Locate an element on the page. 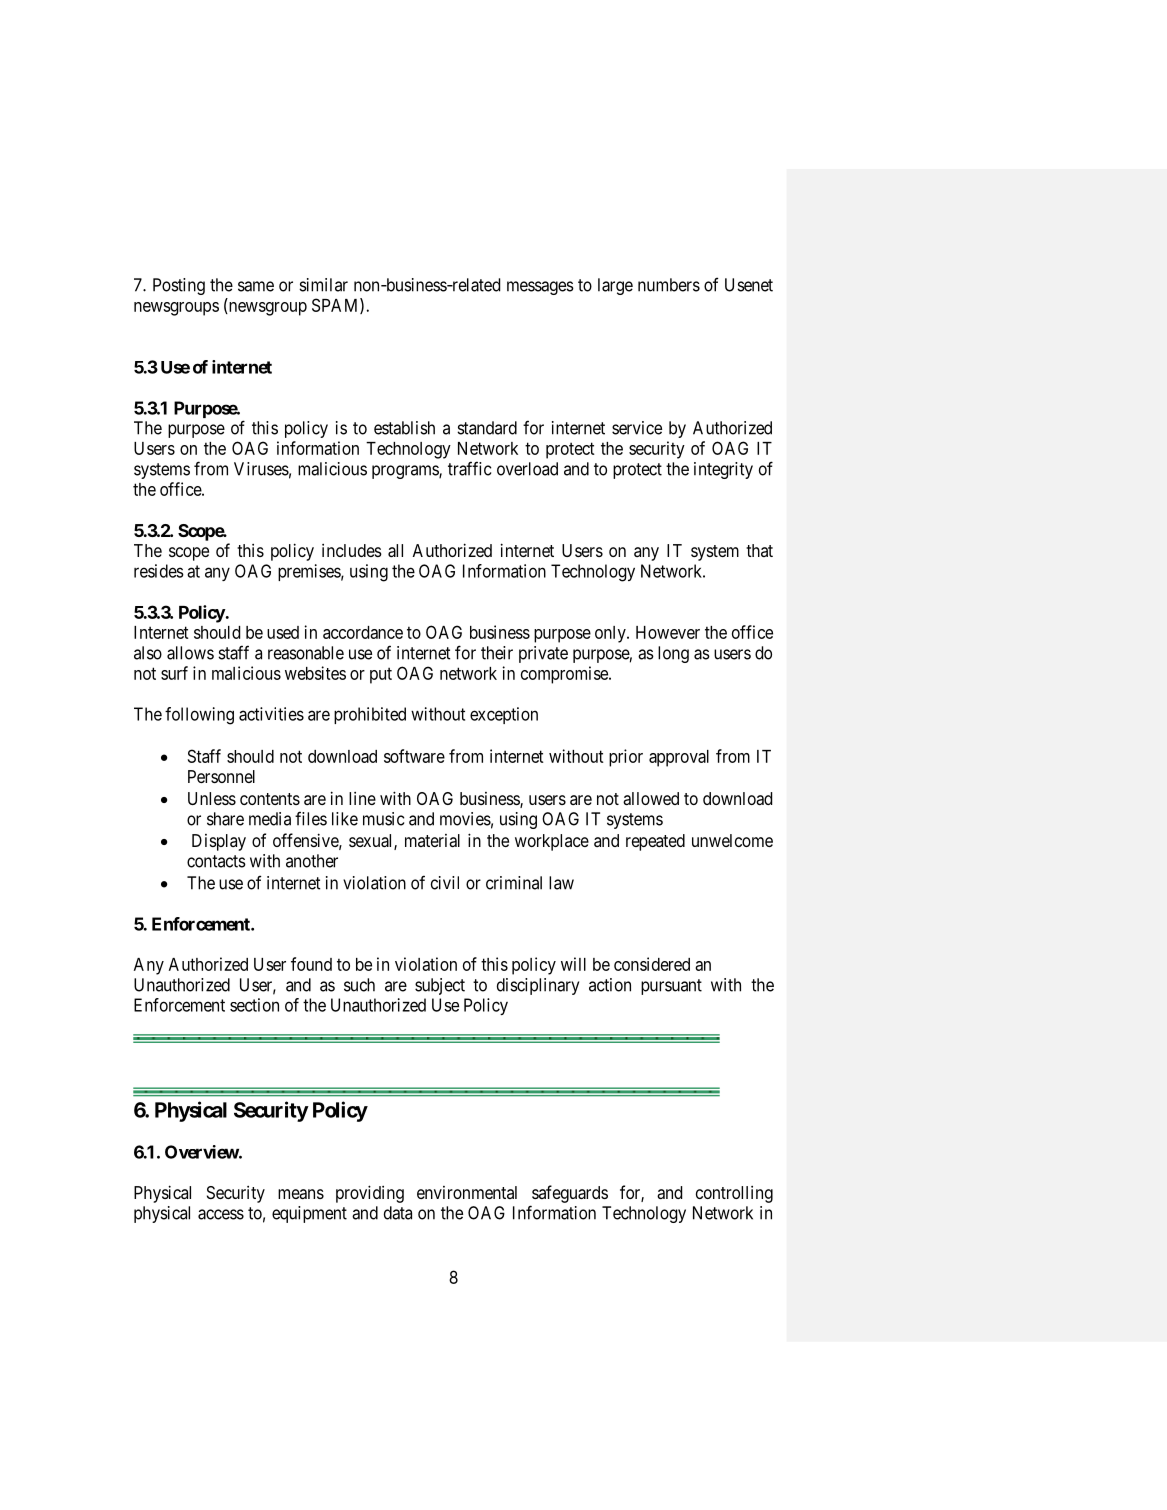  access is located at coordinates (221, 1214).
